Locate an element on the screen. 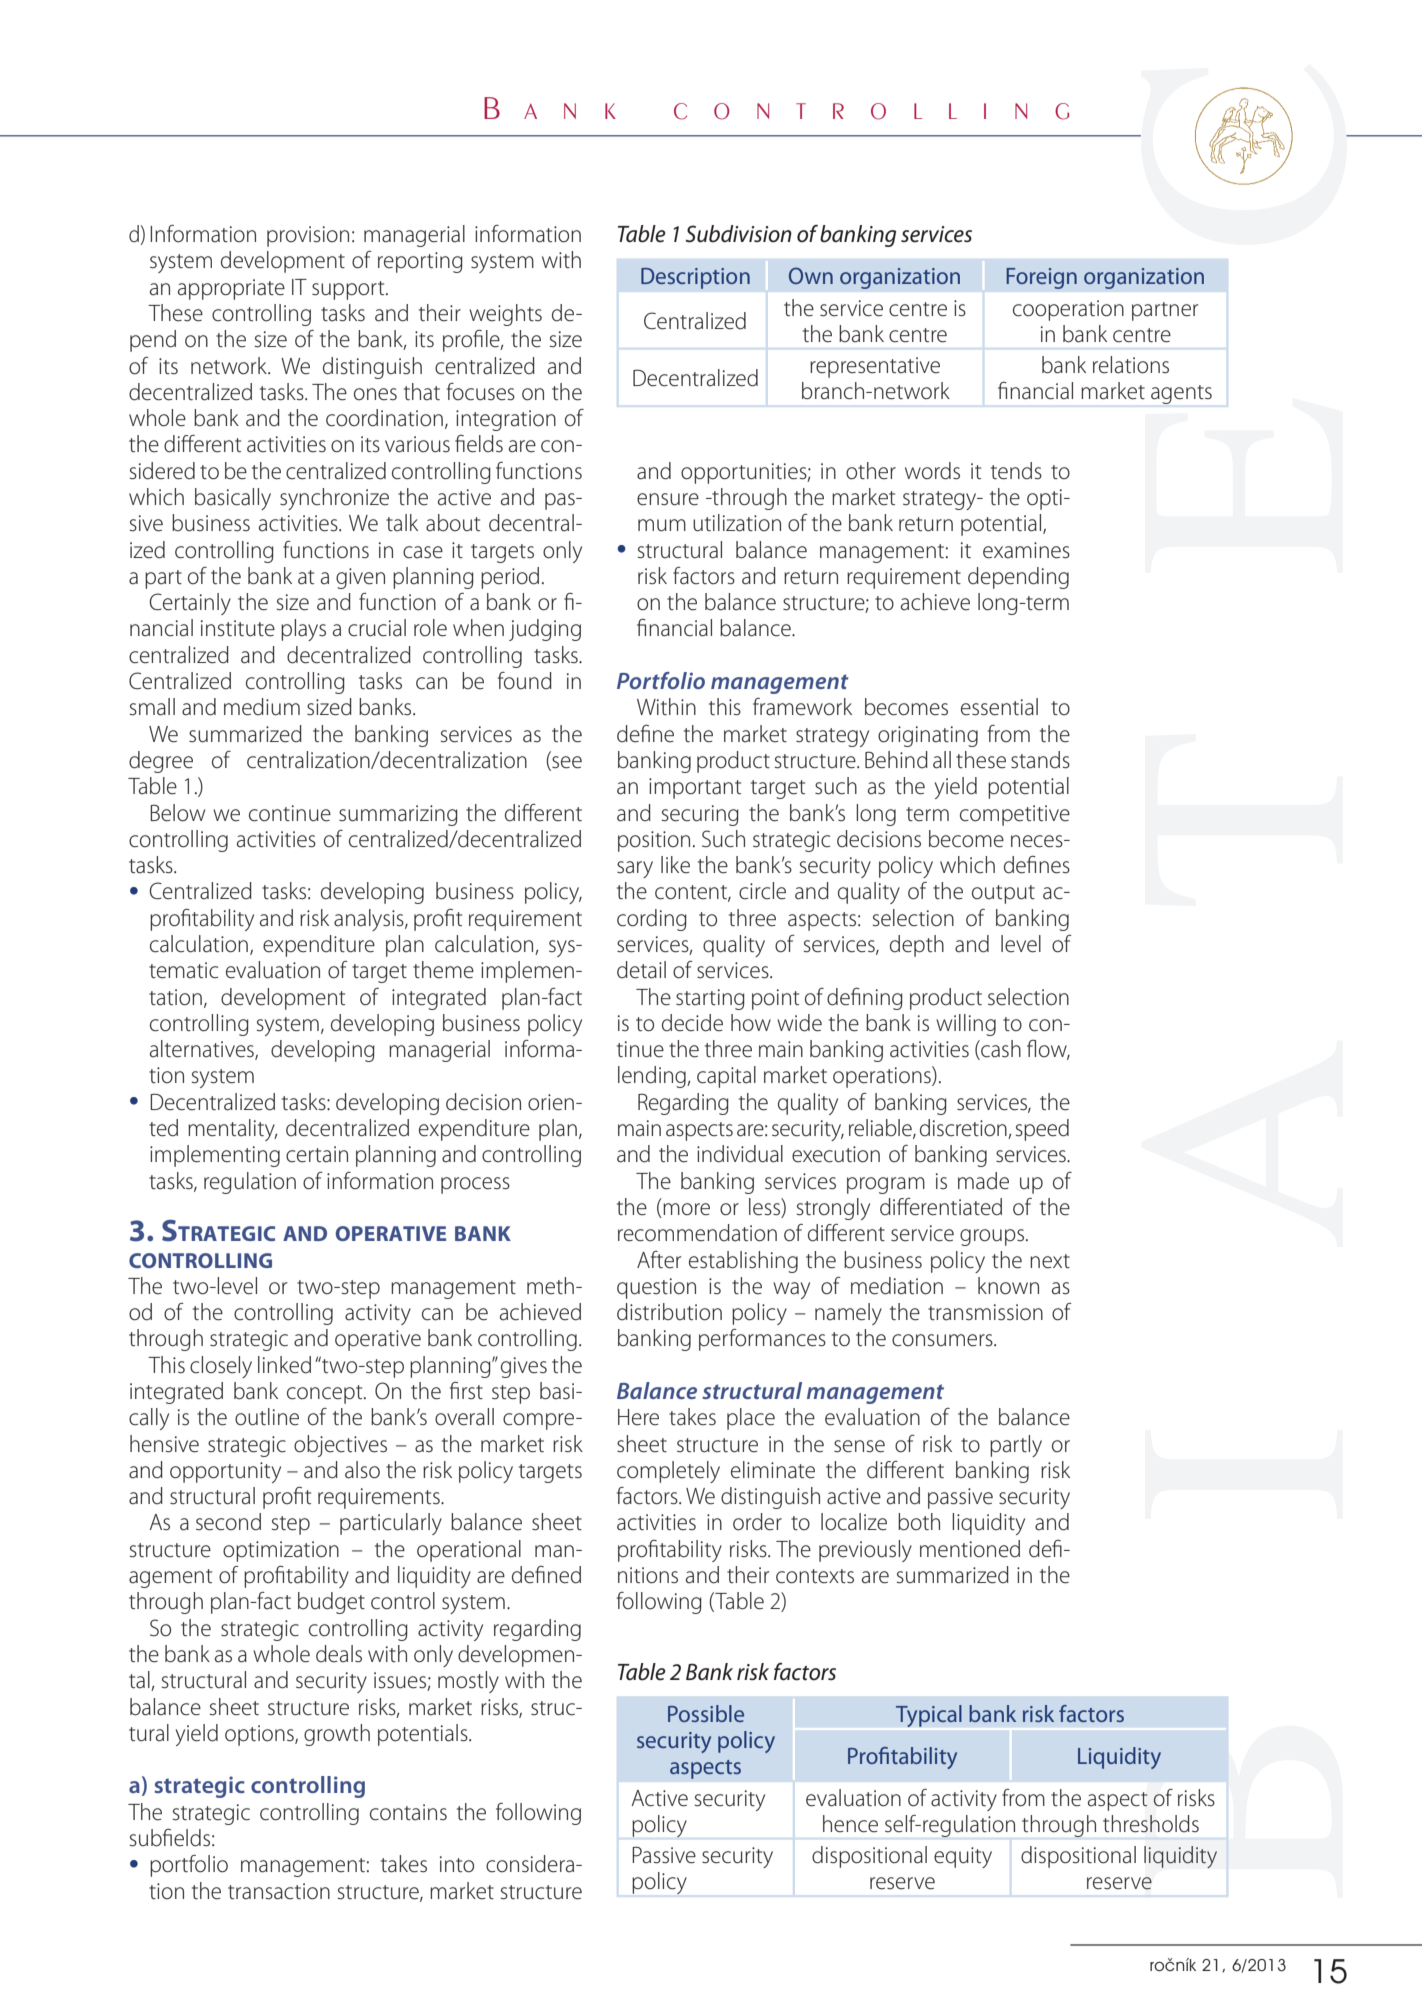  appropriate is located at coordinates (231, 289).
